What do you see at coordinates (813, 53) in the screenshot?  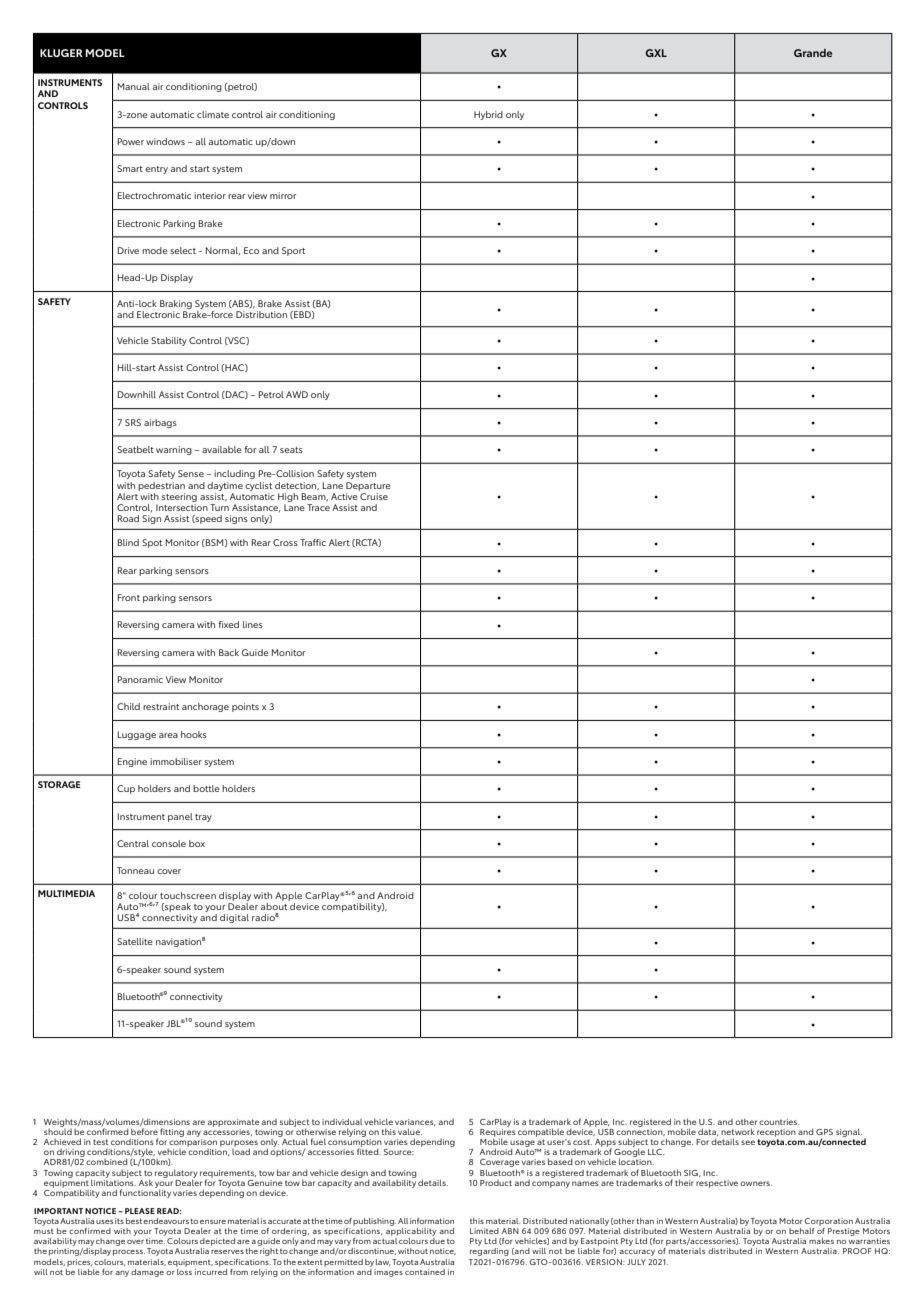 I see `Grande` at bounding box center [813, 53].
